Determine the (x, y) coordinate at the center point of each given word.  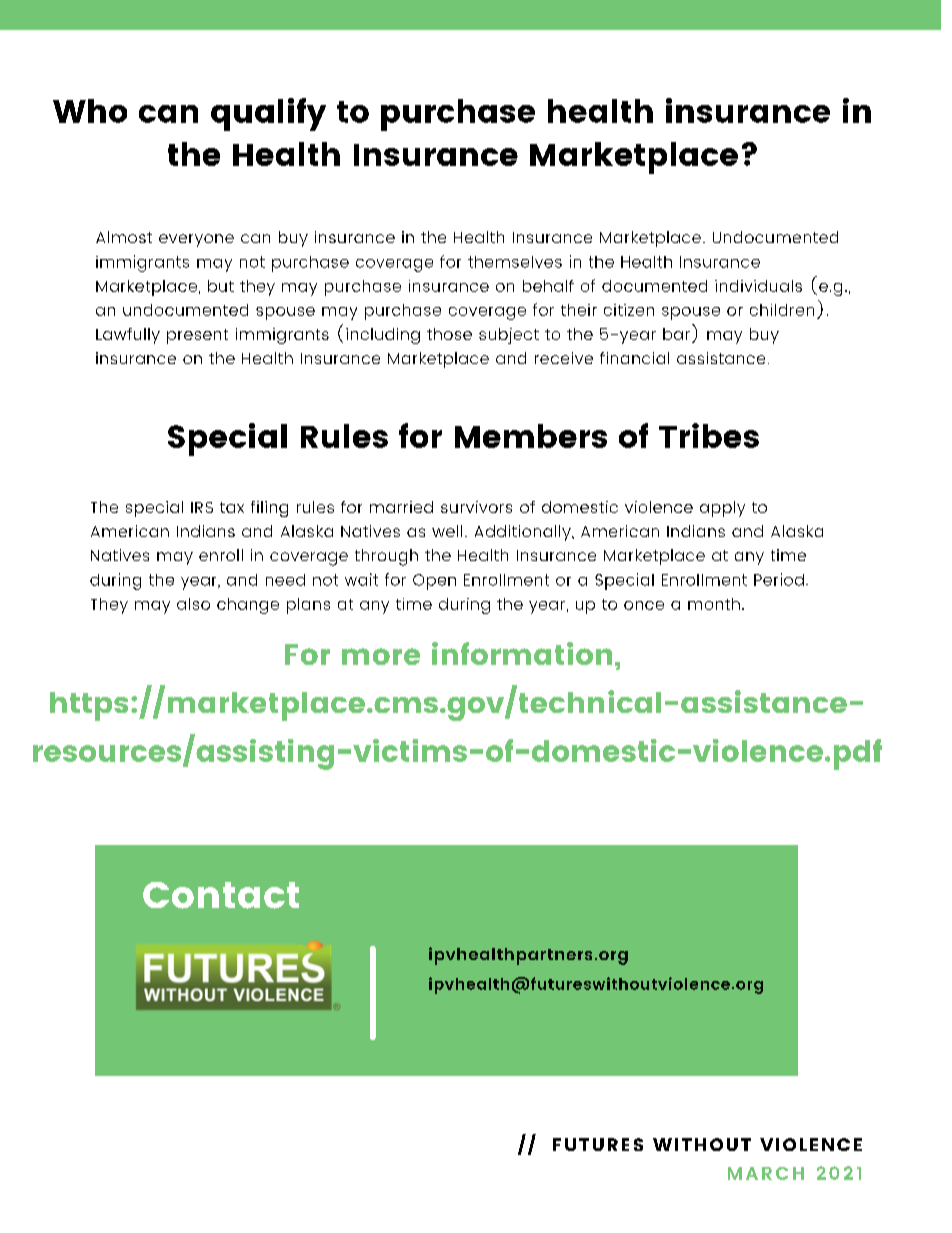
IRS (202, 507)
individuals (758, 286)
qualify (268, 114)
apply (722, 509)
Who (90, 111)
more (381, 656)
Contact (221, 895)
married (401, 507)
